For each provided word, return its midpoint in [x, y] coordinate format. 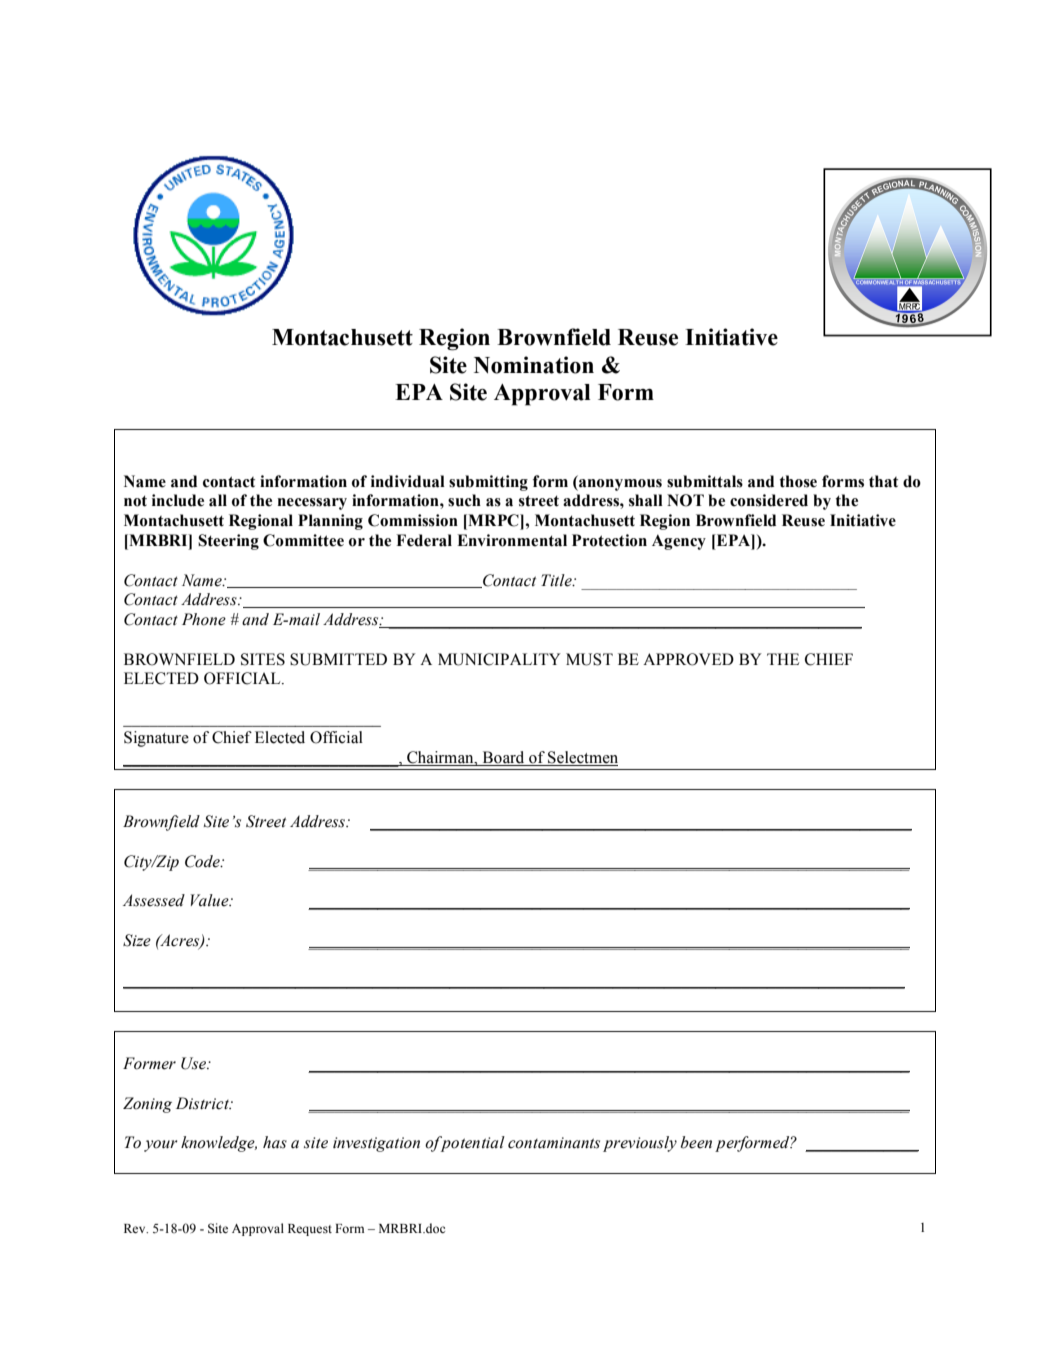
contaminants [554, 1143]
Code [203, 861]
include [178, 500]
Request [310, 1230]
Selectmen [582, 758]
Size [137, 940]
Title [557, 580]
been [696, 1142]
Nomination [534, 365]
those [798, 481]
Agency [679, 542]
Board [503, 758]
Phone [204, 619]
